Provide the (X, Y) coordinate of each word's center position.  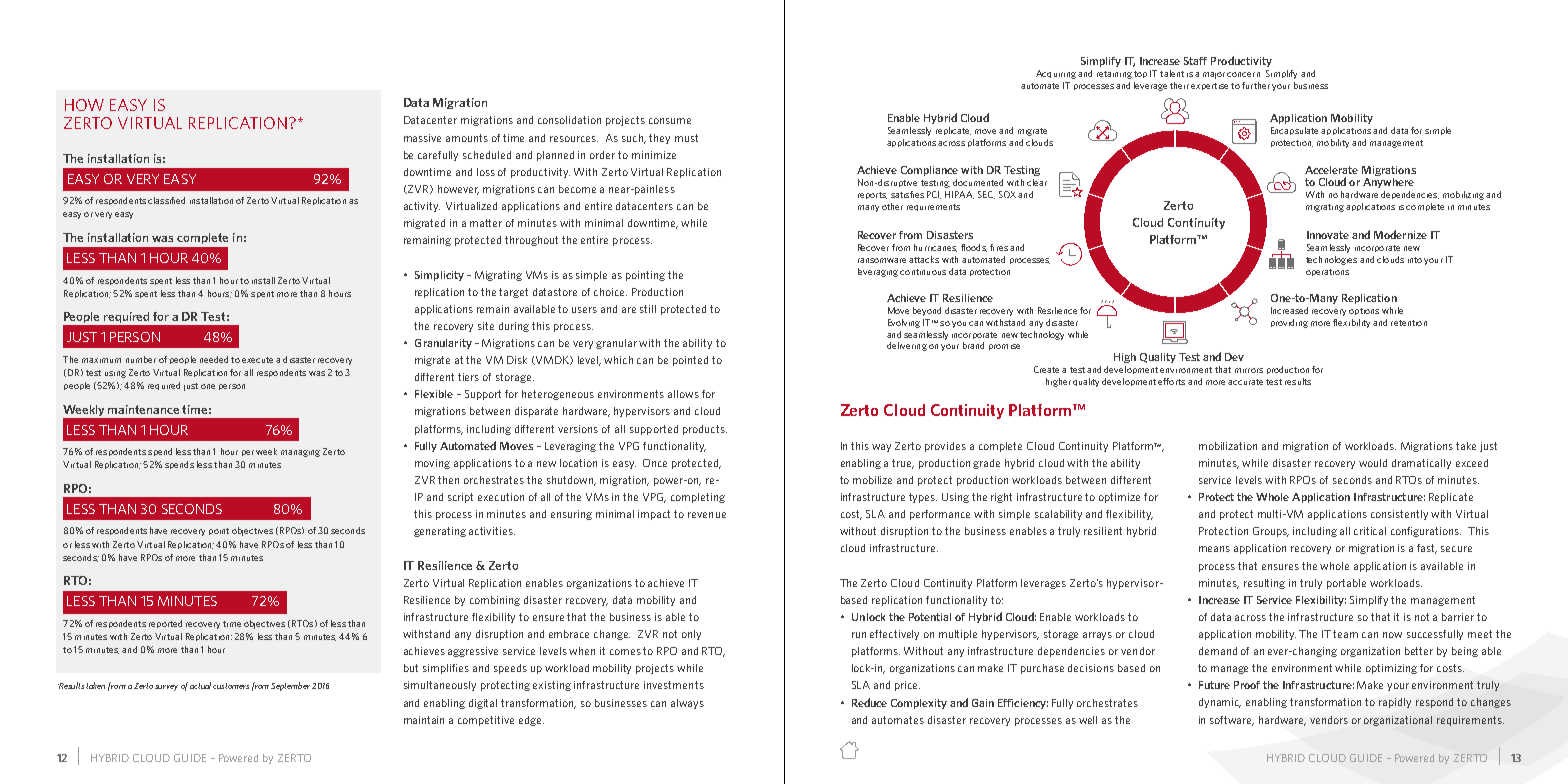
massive (422, 138)
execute (257, 360)
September (290, 686)
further (1256, 85)
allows (683, 394)
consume (670, 121)
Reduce (869, 702)
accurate (1245, 382)
